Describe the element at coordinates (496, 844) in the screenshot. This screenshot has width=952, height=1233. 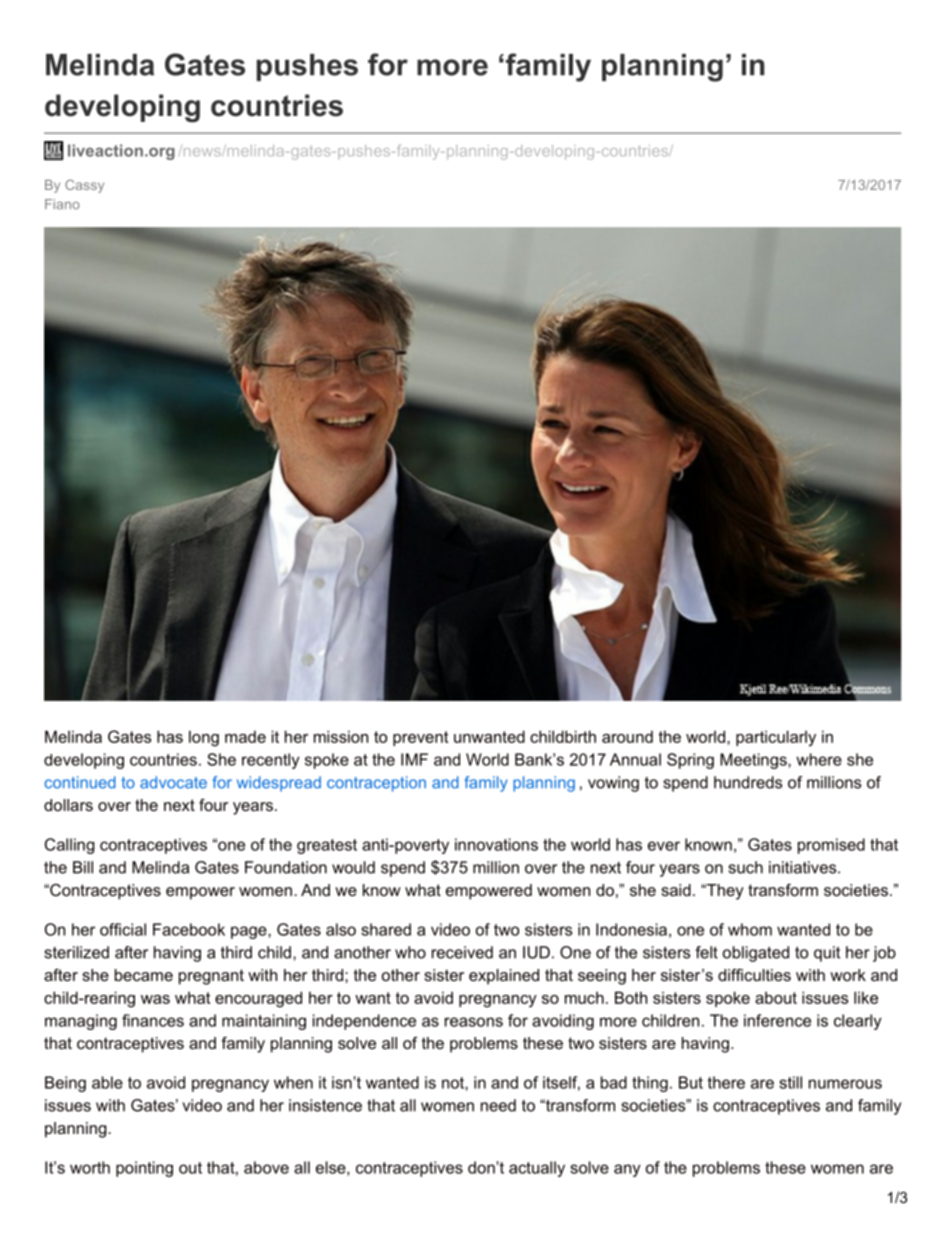
I see `innovations` at that location.
